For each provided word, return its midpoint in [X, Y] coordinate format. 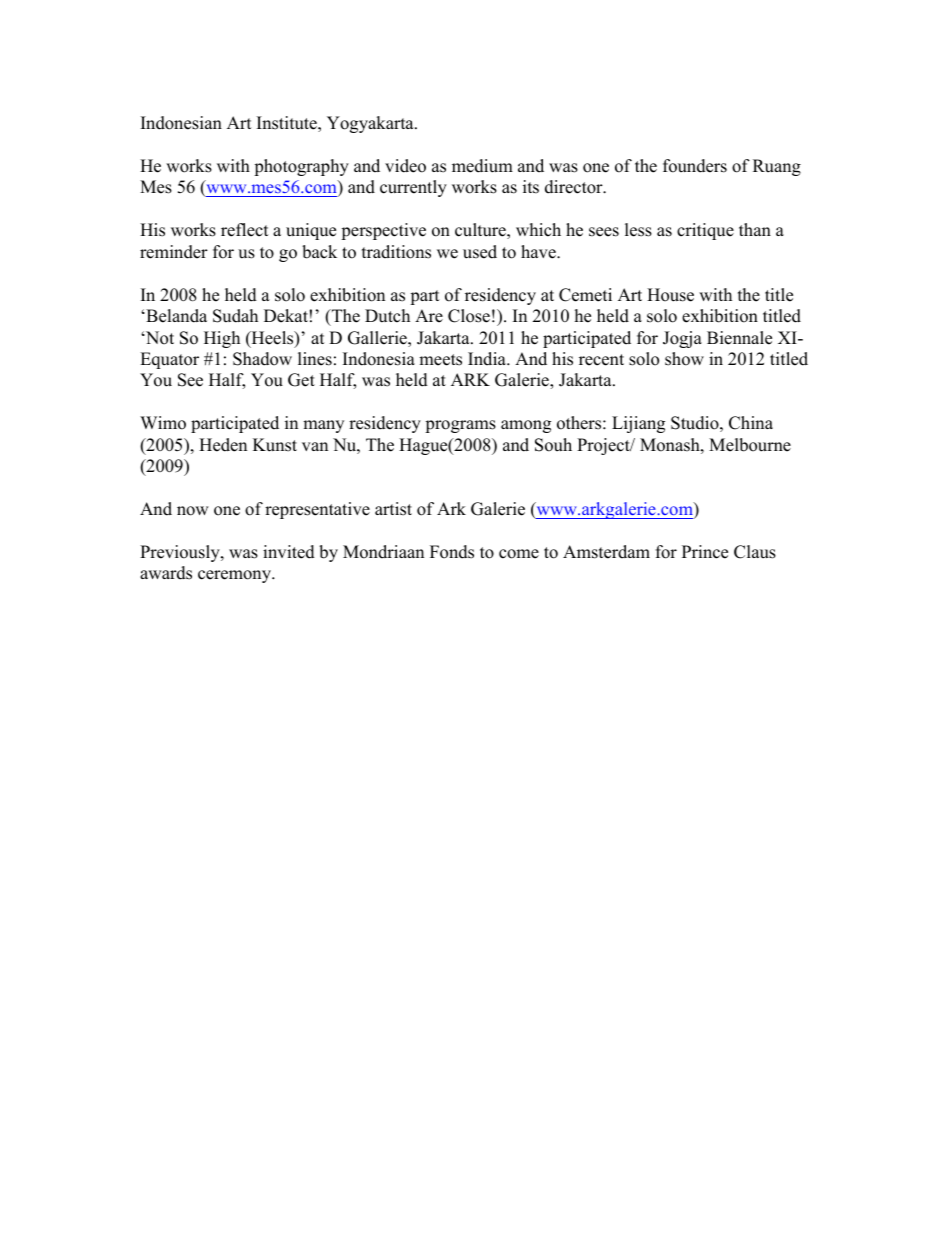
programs [460, 426]
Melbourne [750, 445]
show [684, 359]
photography [301, 167]
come [519, 554]
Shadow [262, 359]
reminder [174, 252]
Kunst [275, 445]
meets [440, 360]
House [670, 295]
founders [695, 166]
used [480, 252]
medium [482, 166]
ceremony [235, 576]
